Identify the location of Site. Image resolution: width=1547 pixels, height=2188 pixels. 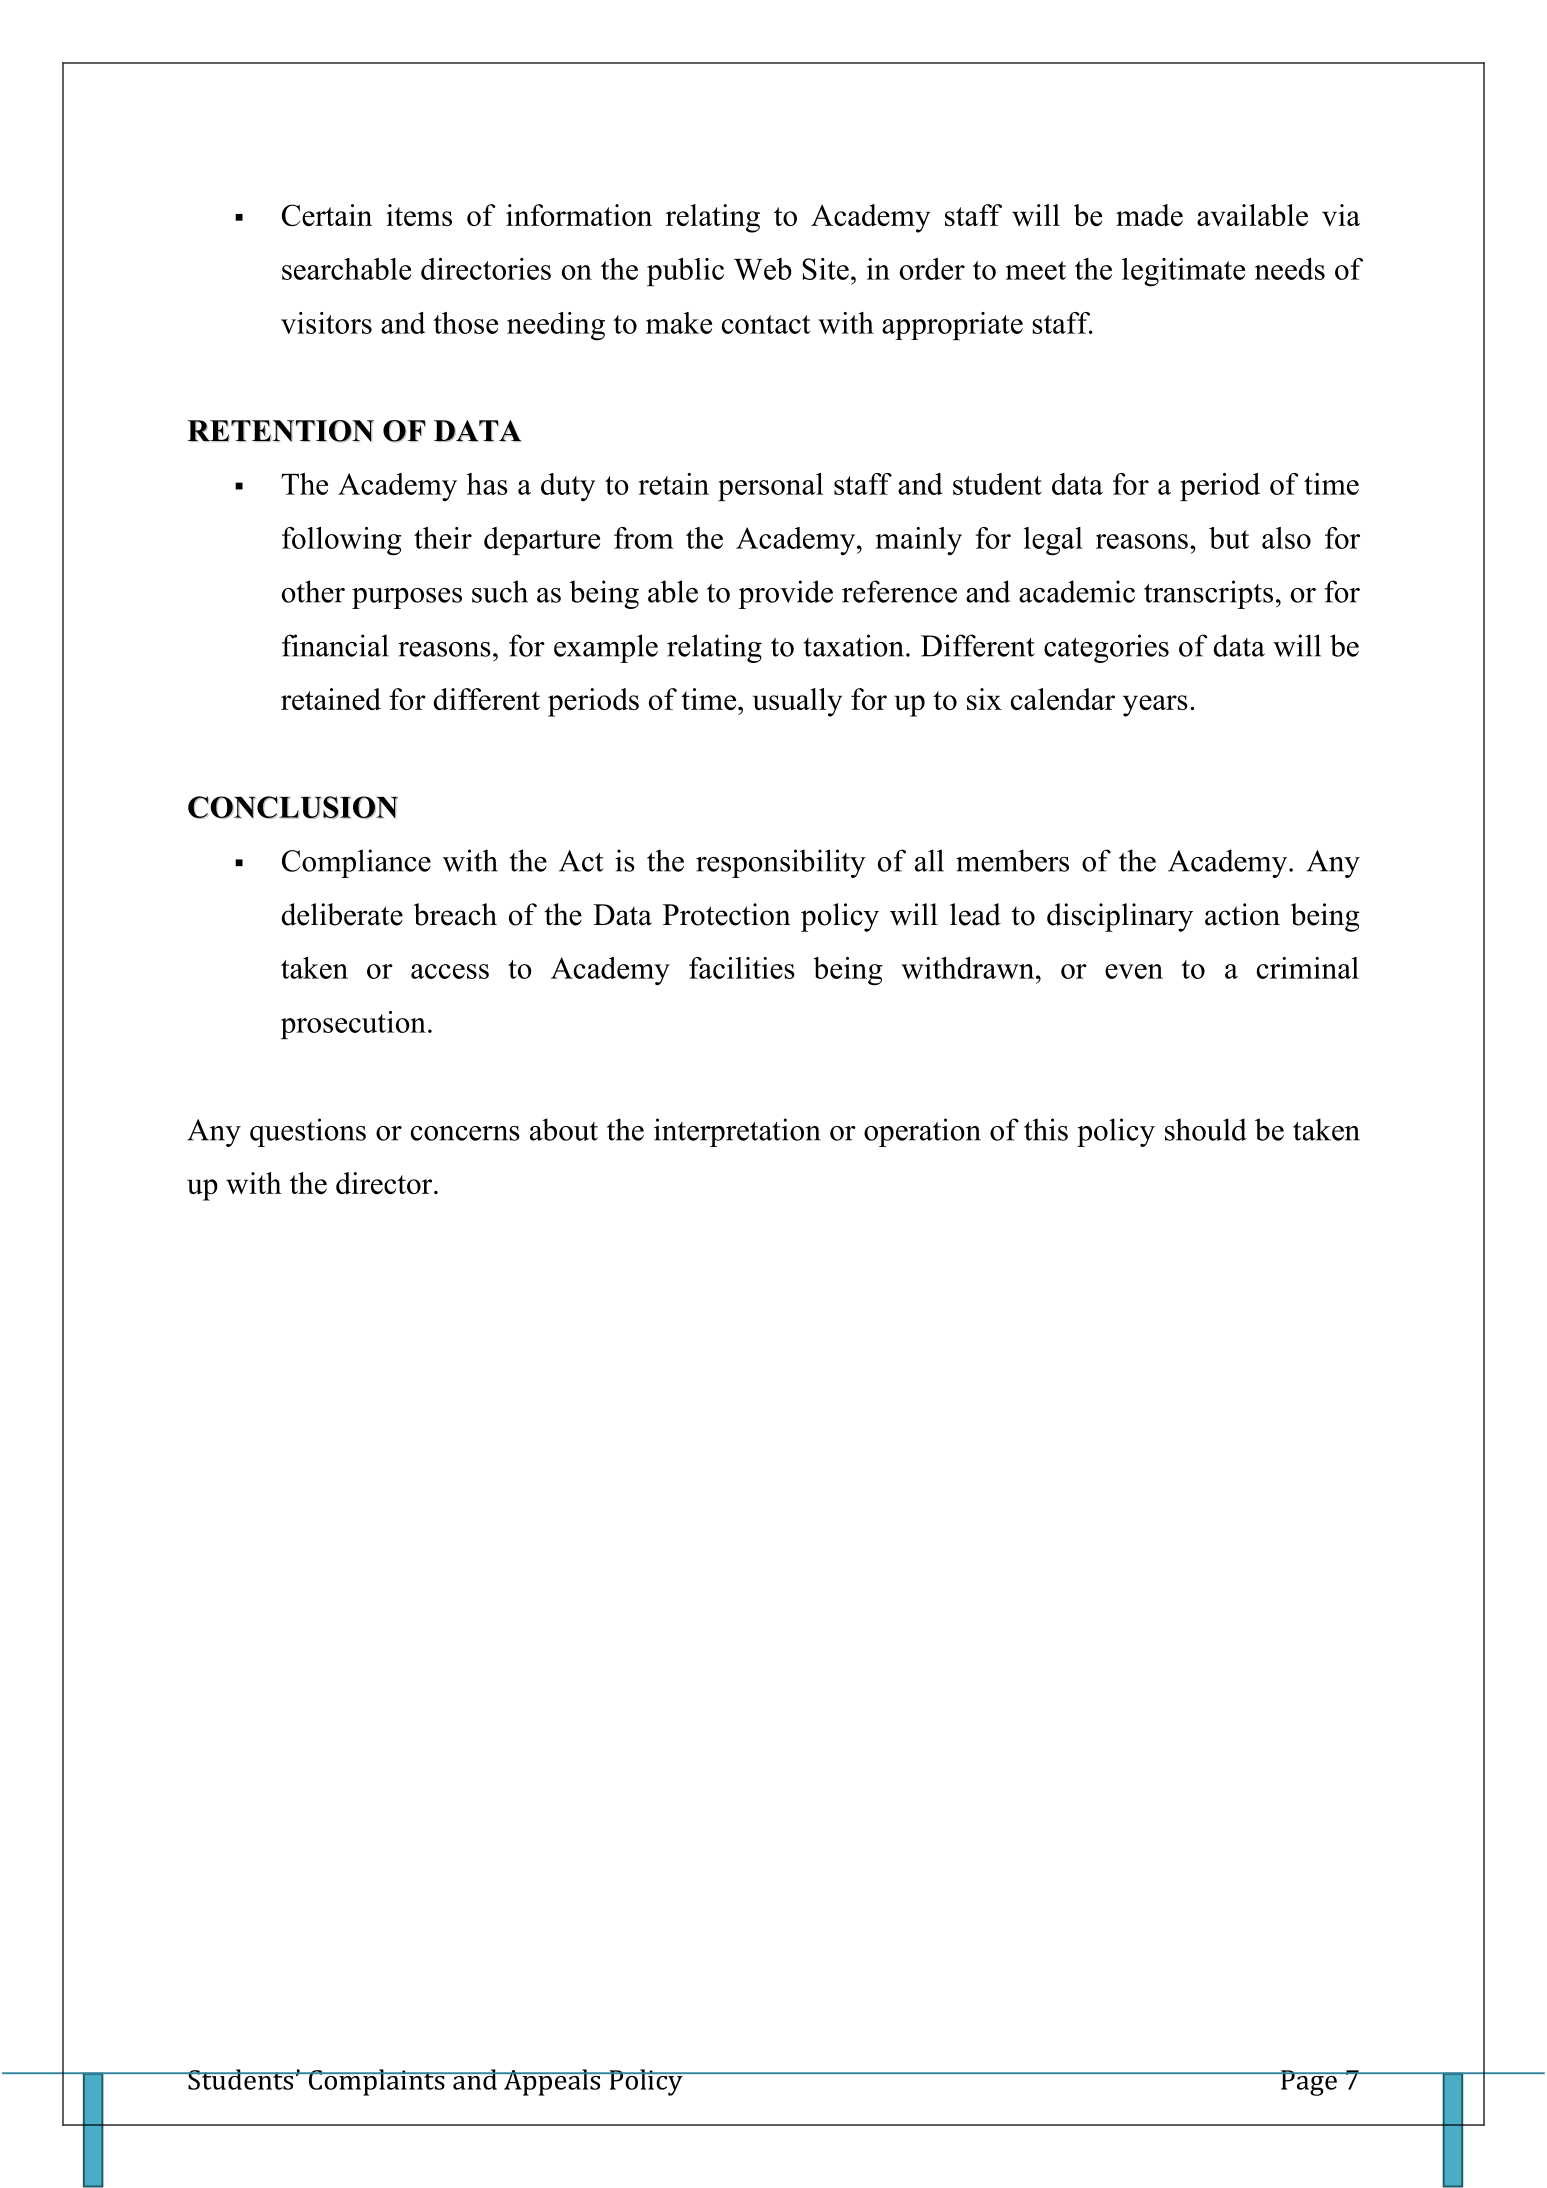
(825, 269).
